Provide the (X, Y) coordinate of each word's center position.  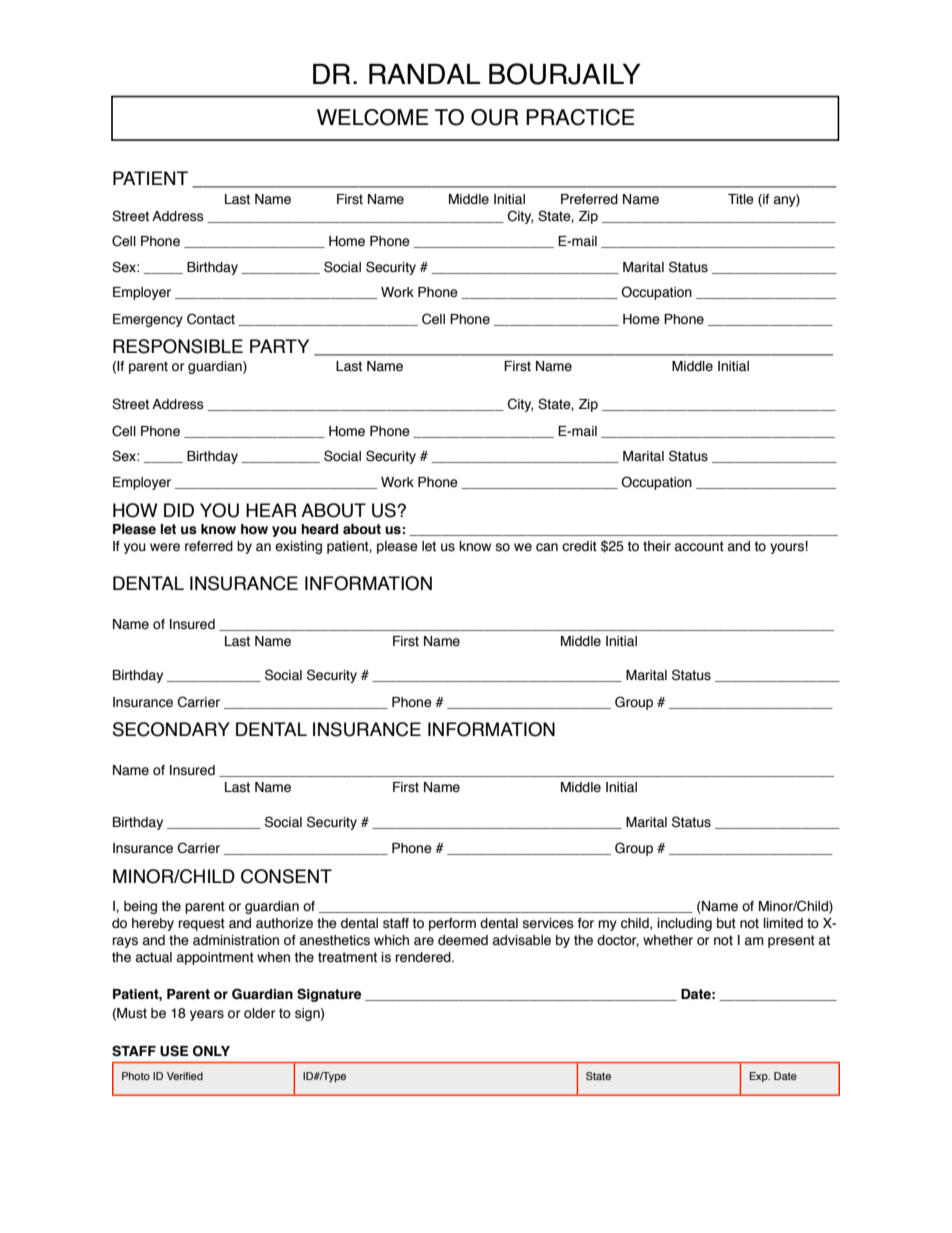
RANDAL (424, 74)
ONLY (211, 1051)
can (547, 547)
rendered (424, 957)
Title (741, 199)
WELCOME (373, 117)
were (165, 547)
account (699, 546)
